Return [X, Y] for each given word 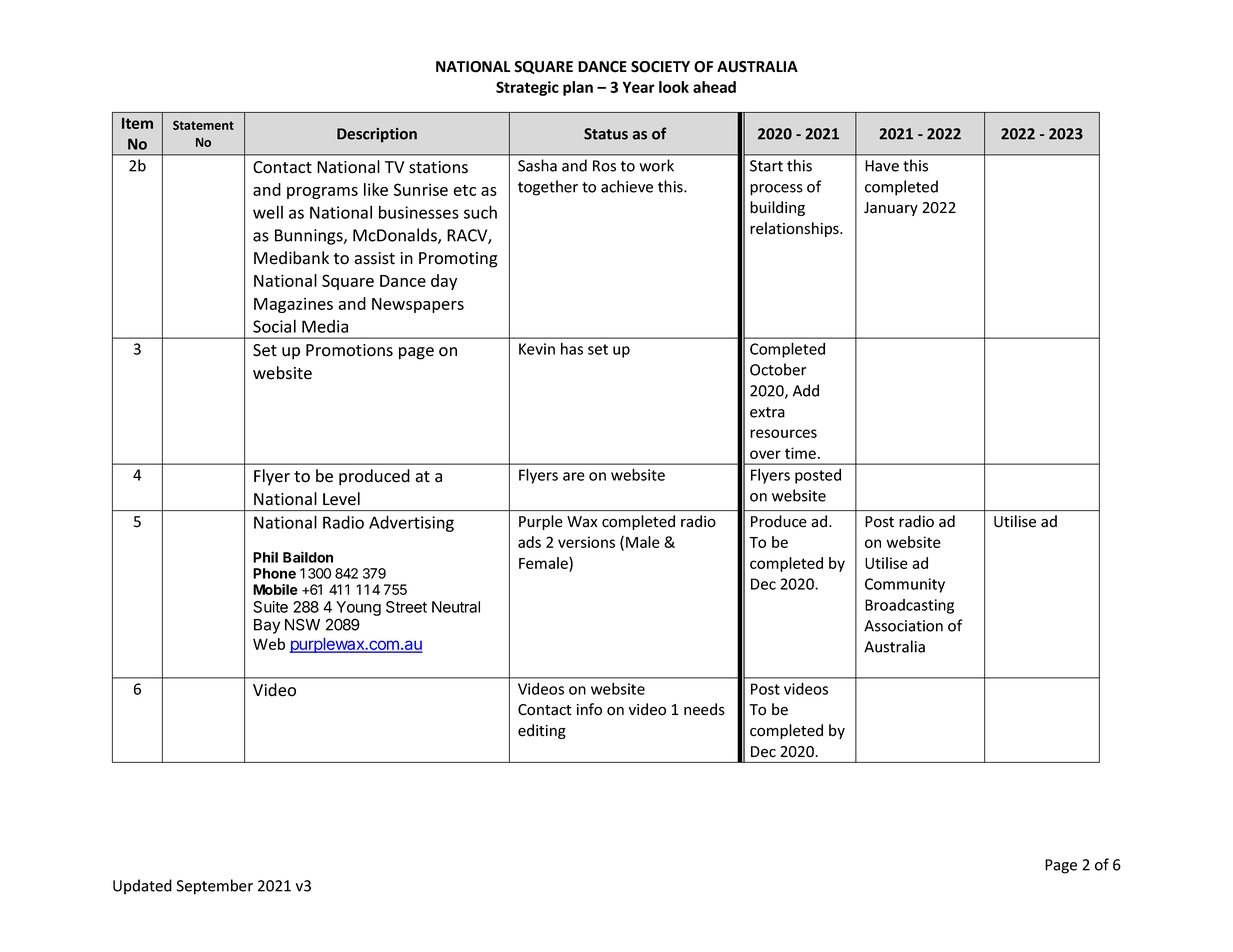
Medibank [291, 258]
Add [806, 390]
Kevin [537, 349]
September [215, 887]
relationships [795, 229]
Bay [267, 626]
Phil [265, 557]
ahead [714, 87]
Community [905, 585]
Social [274, 326]
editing [542, 731]
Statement [203, 125]
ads [529, 542]
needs [704, 709]
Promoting [458, 260]
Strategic [527, 88]
